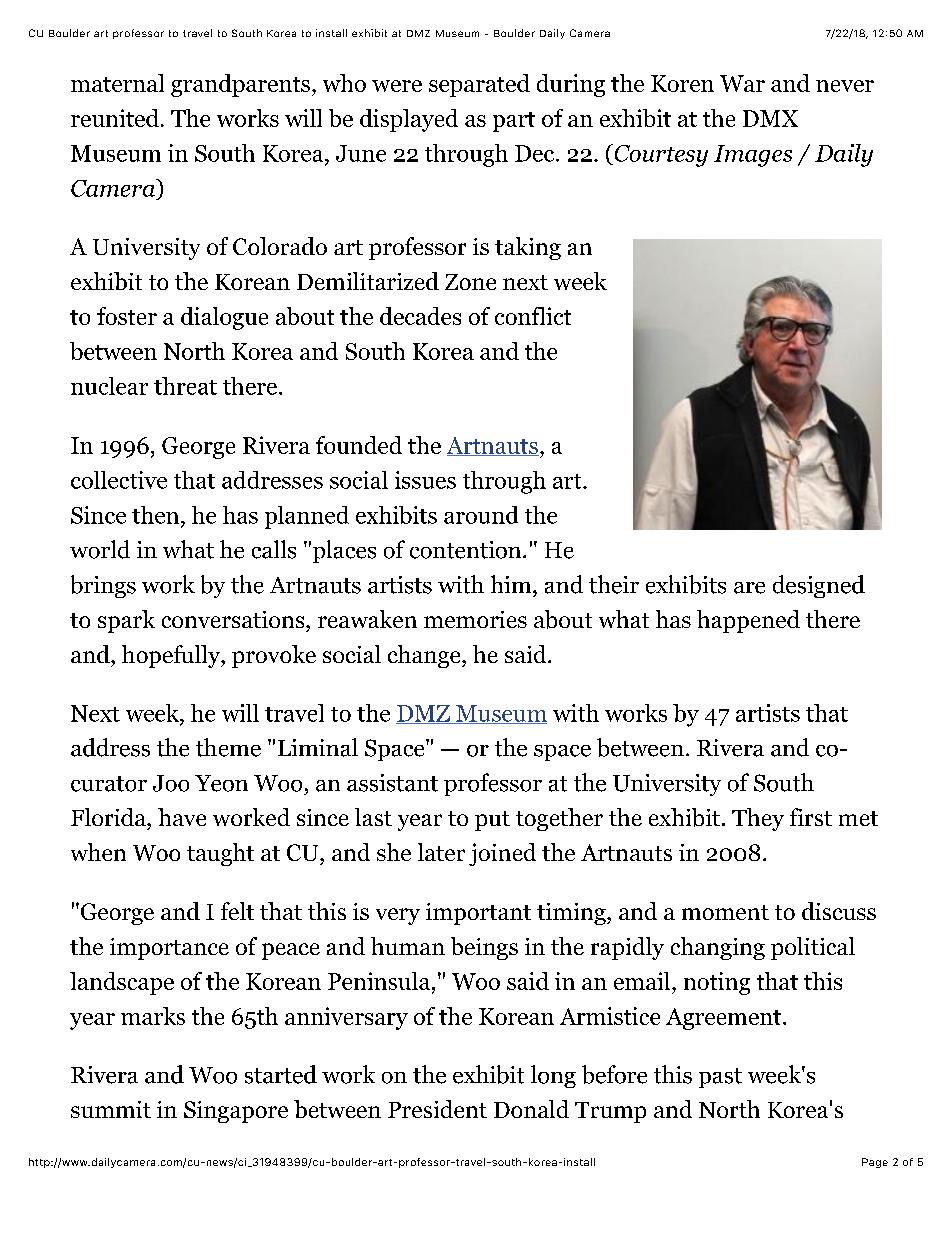  I want to click on grandparents, so click(240, 85).
